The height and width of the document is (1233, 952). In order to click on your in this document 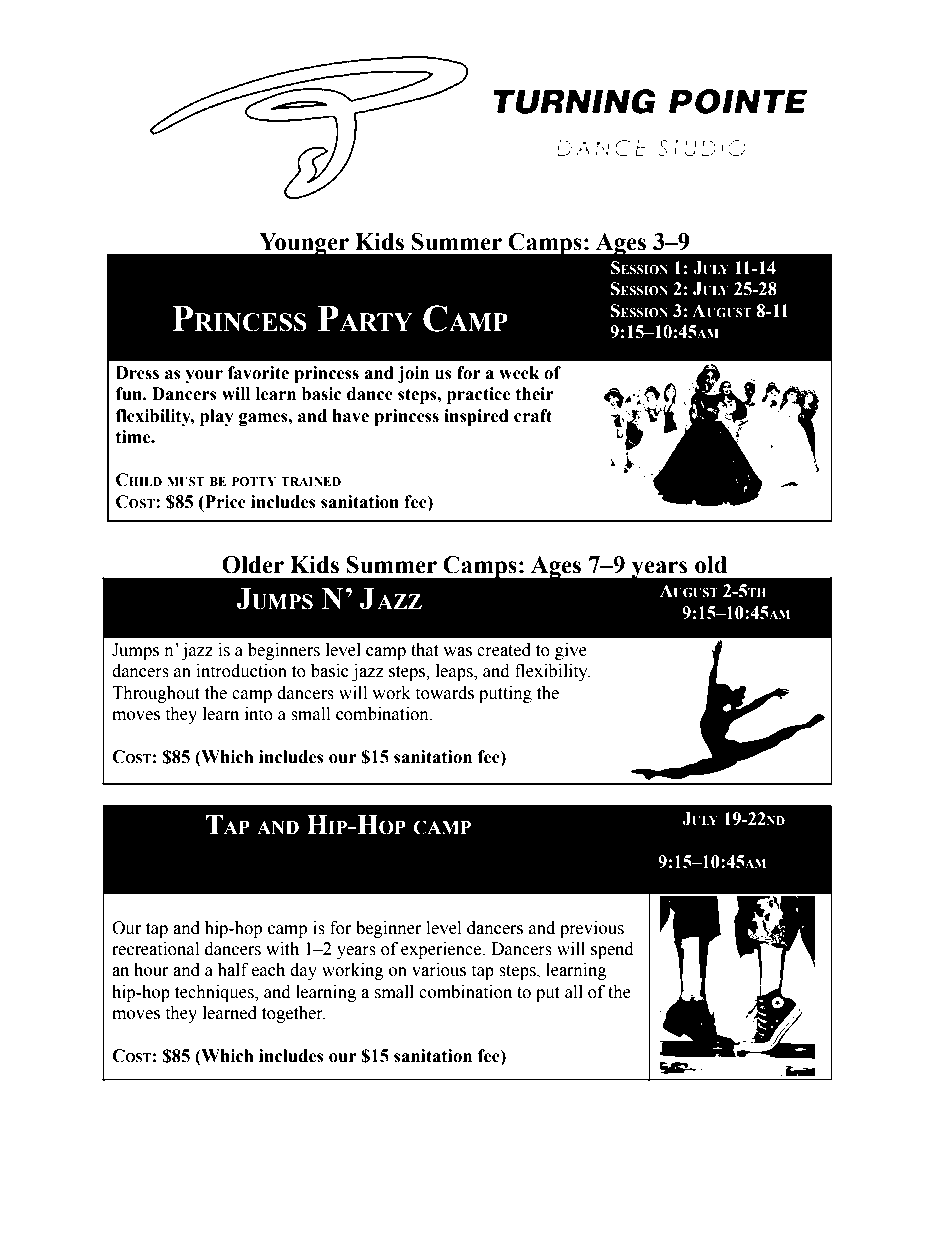, I will do `click(204, 376)`.
